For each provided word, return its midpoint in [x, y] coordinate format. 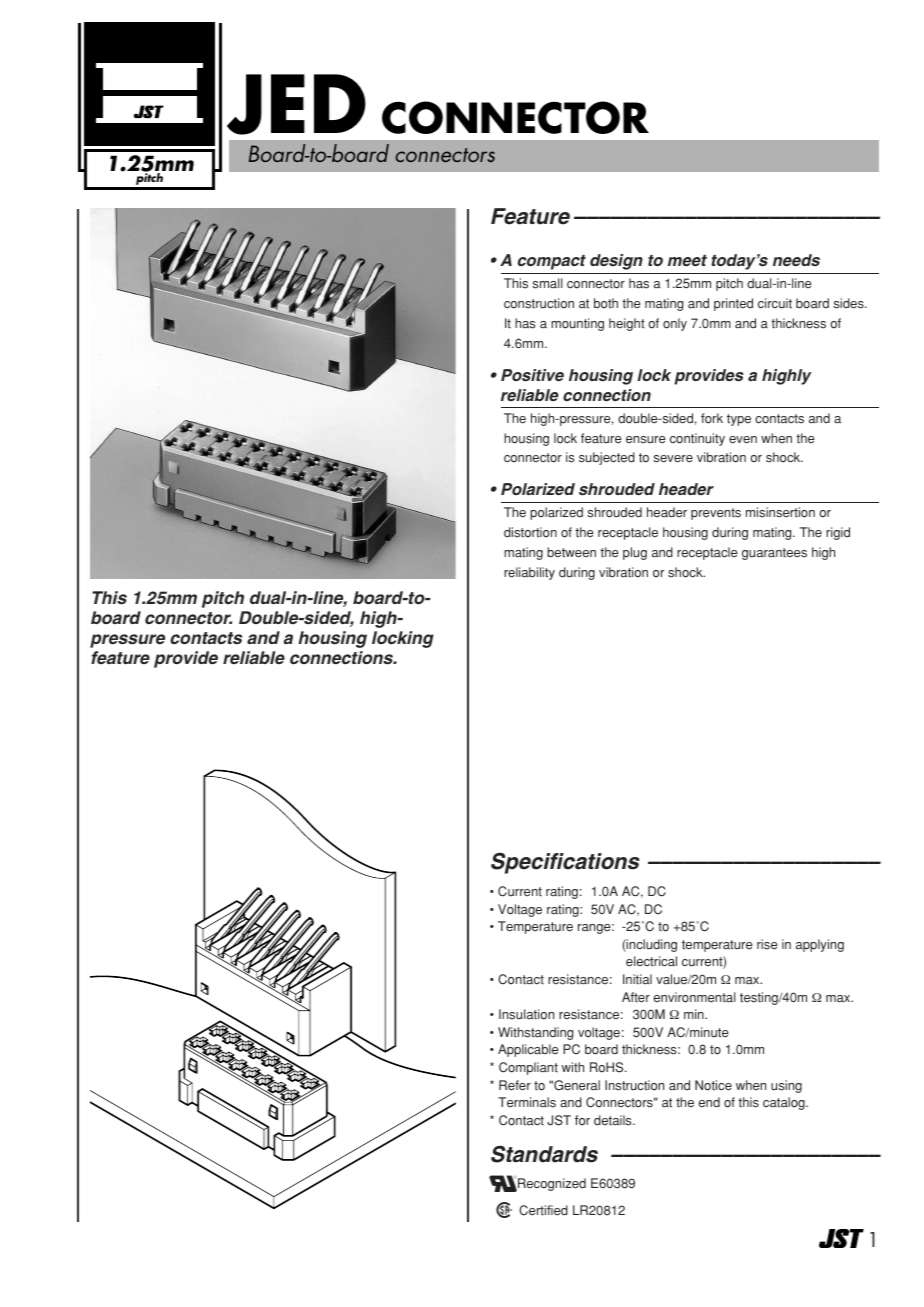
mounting [577, 324]
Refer [515, 1085]
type [739, 420]
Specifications [565, 863]
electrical [651, 961]
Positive [532, 375]
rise [767, 944]
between [571, 552]
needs [796, 260]
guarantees [774, 554]
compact [552, 262]
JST [559, 1120]
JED [296, 104]
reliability [529, 573]
